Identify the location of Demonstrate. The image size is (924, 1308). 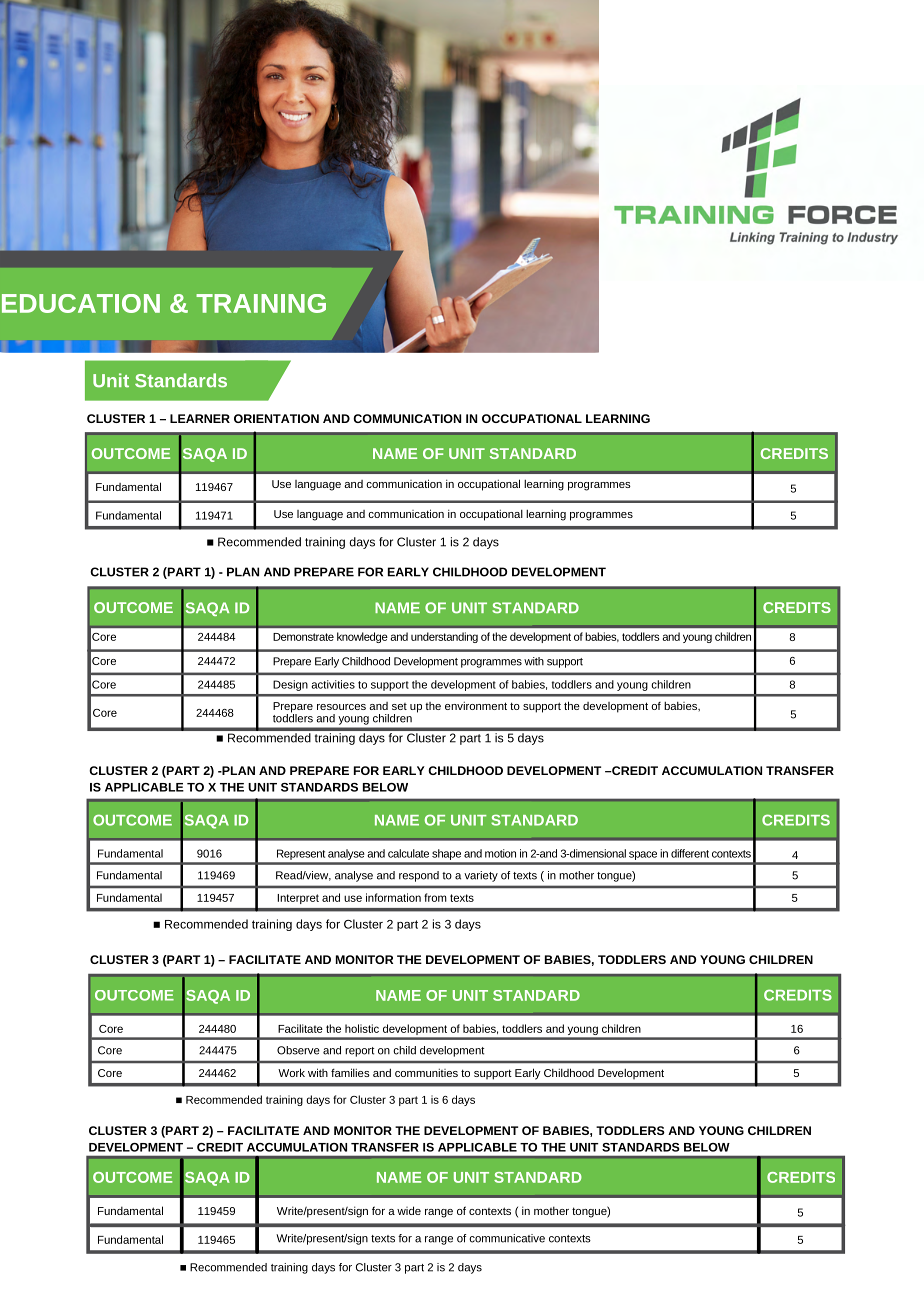
(303, 637).
